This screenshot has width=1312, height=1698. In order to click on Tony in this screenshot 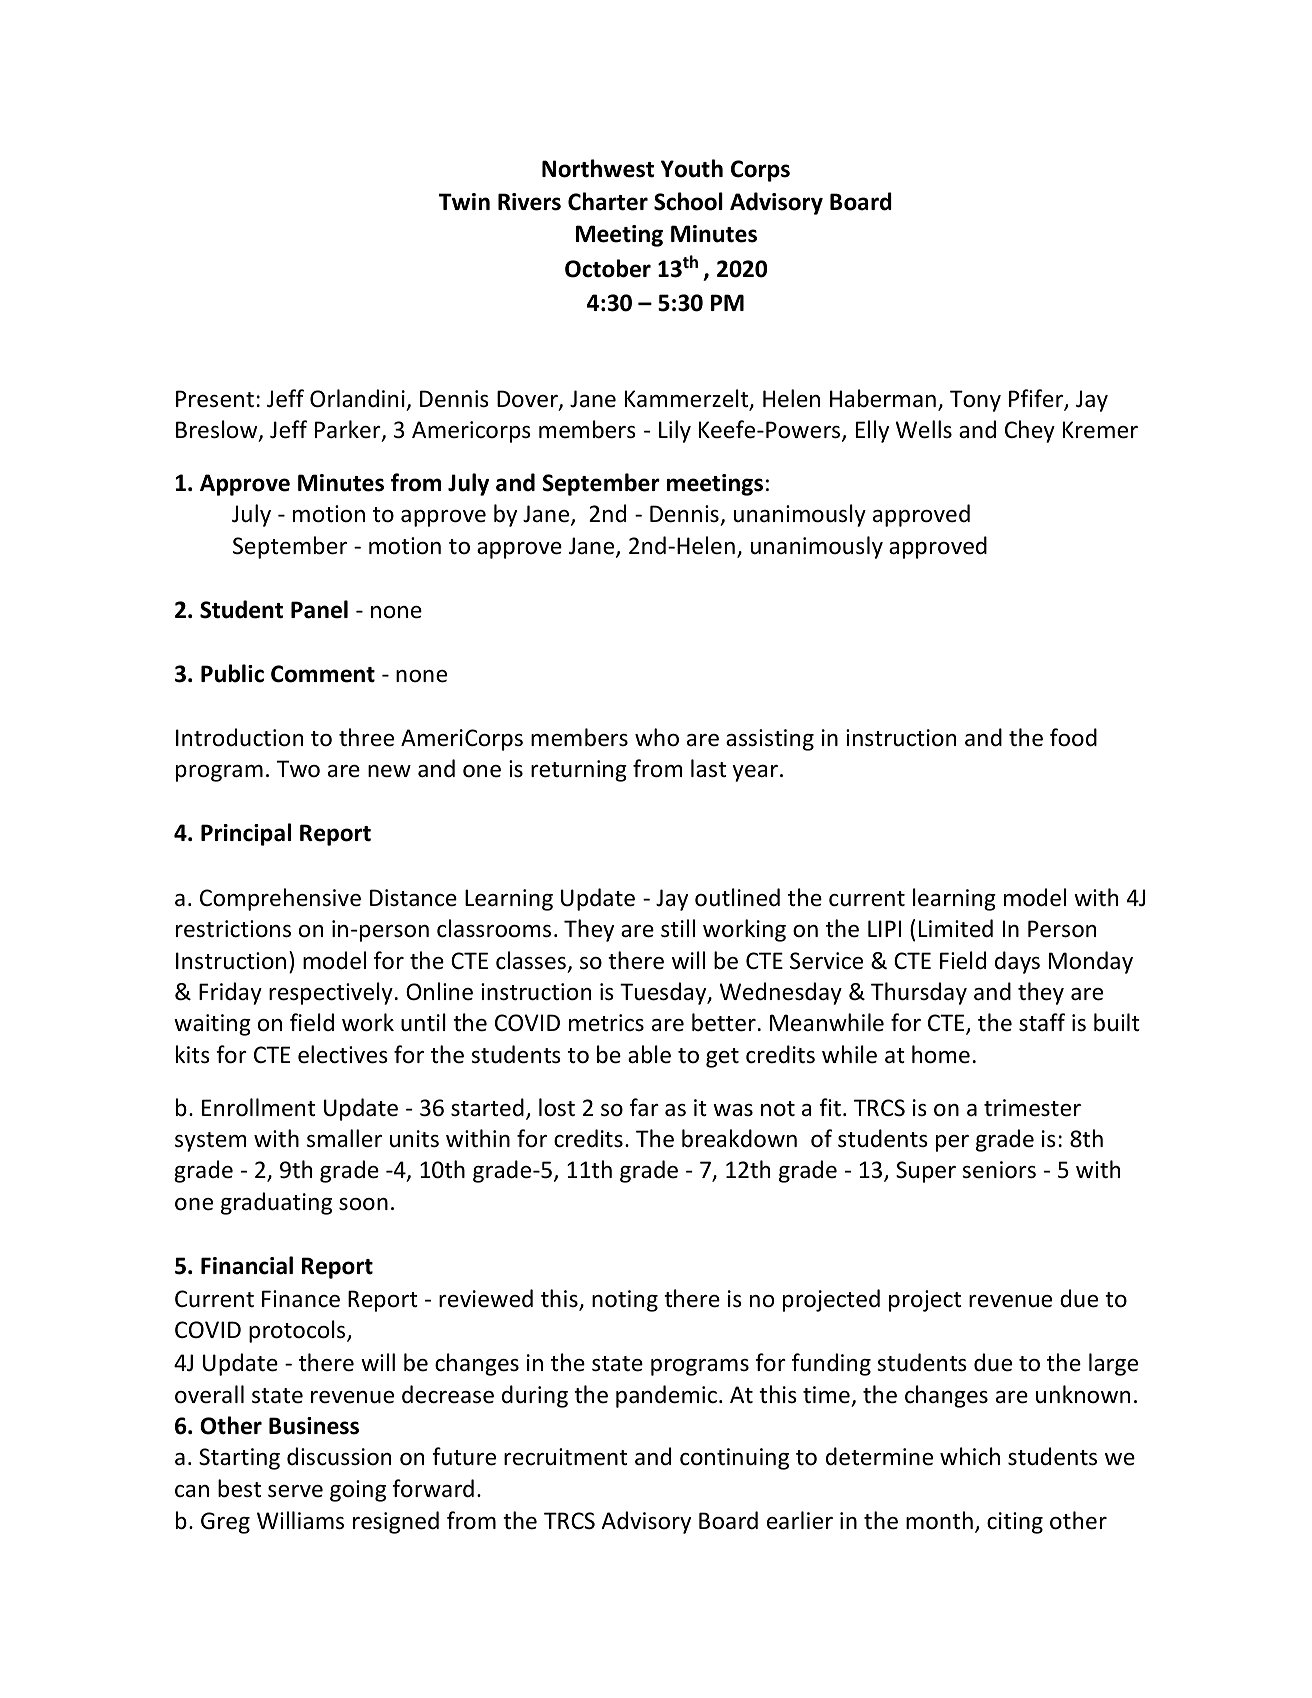, I will do `click(975, 401)`.
